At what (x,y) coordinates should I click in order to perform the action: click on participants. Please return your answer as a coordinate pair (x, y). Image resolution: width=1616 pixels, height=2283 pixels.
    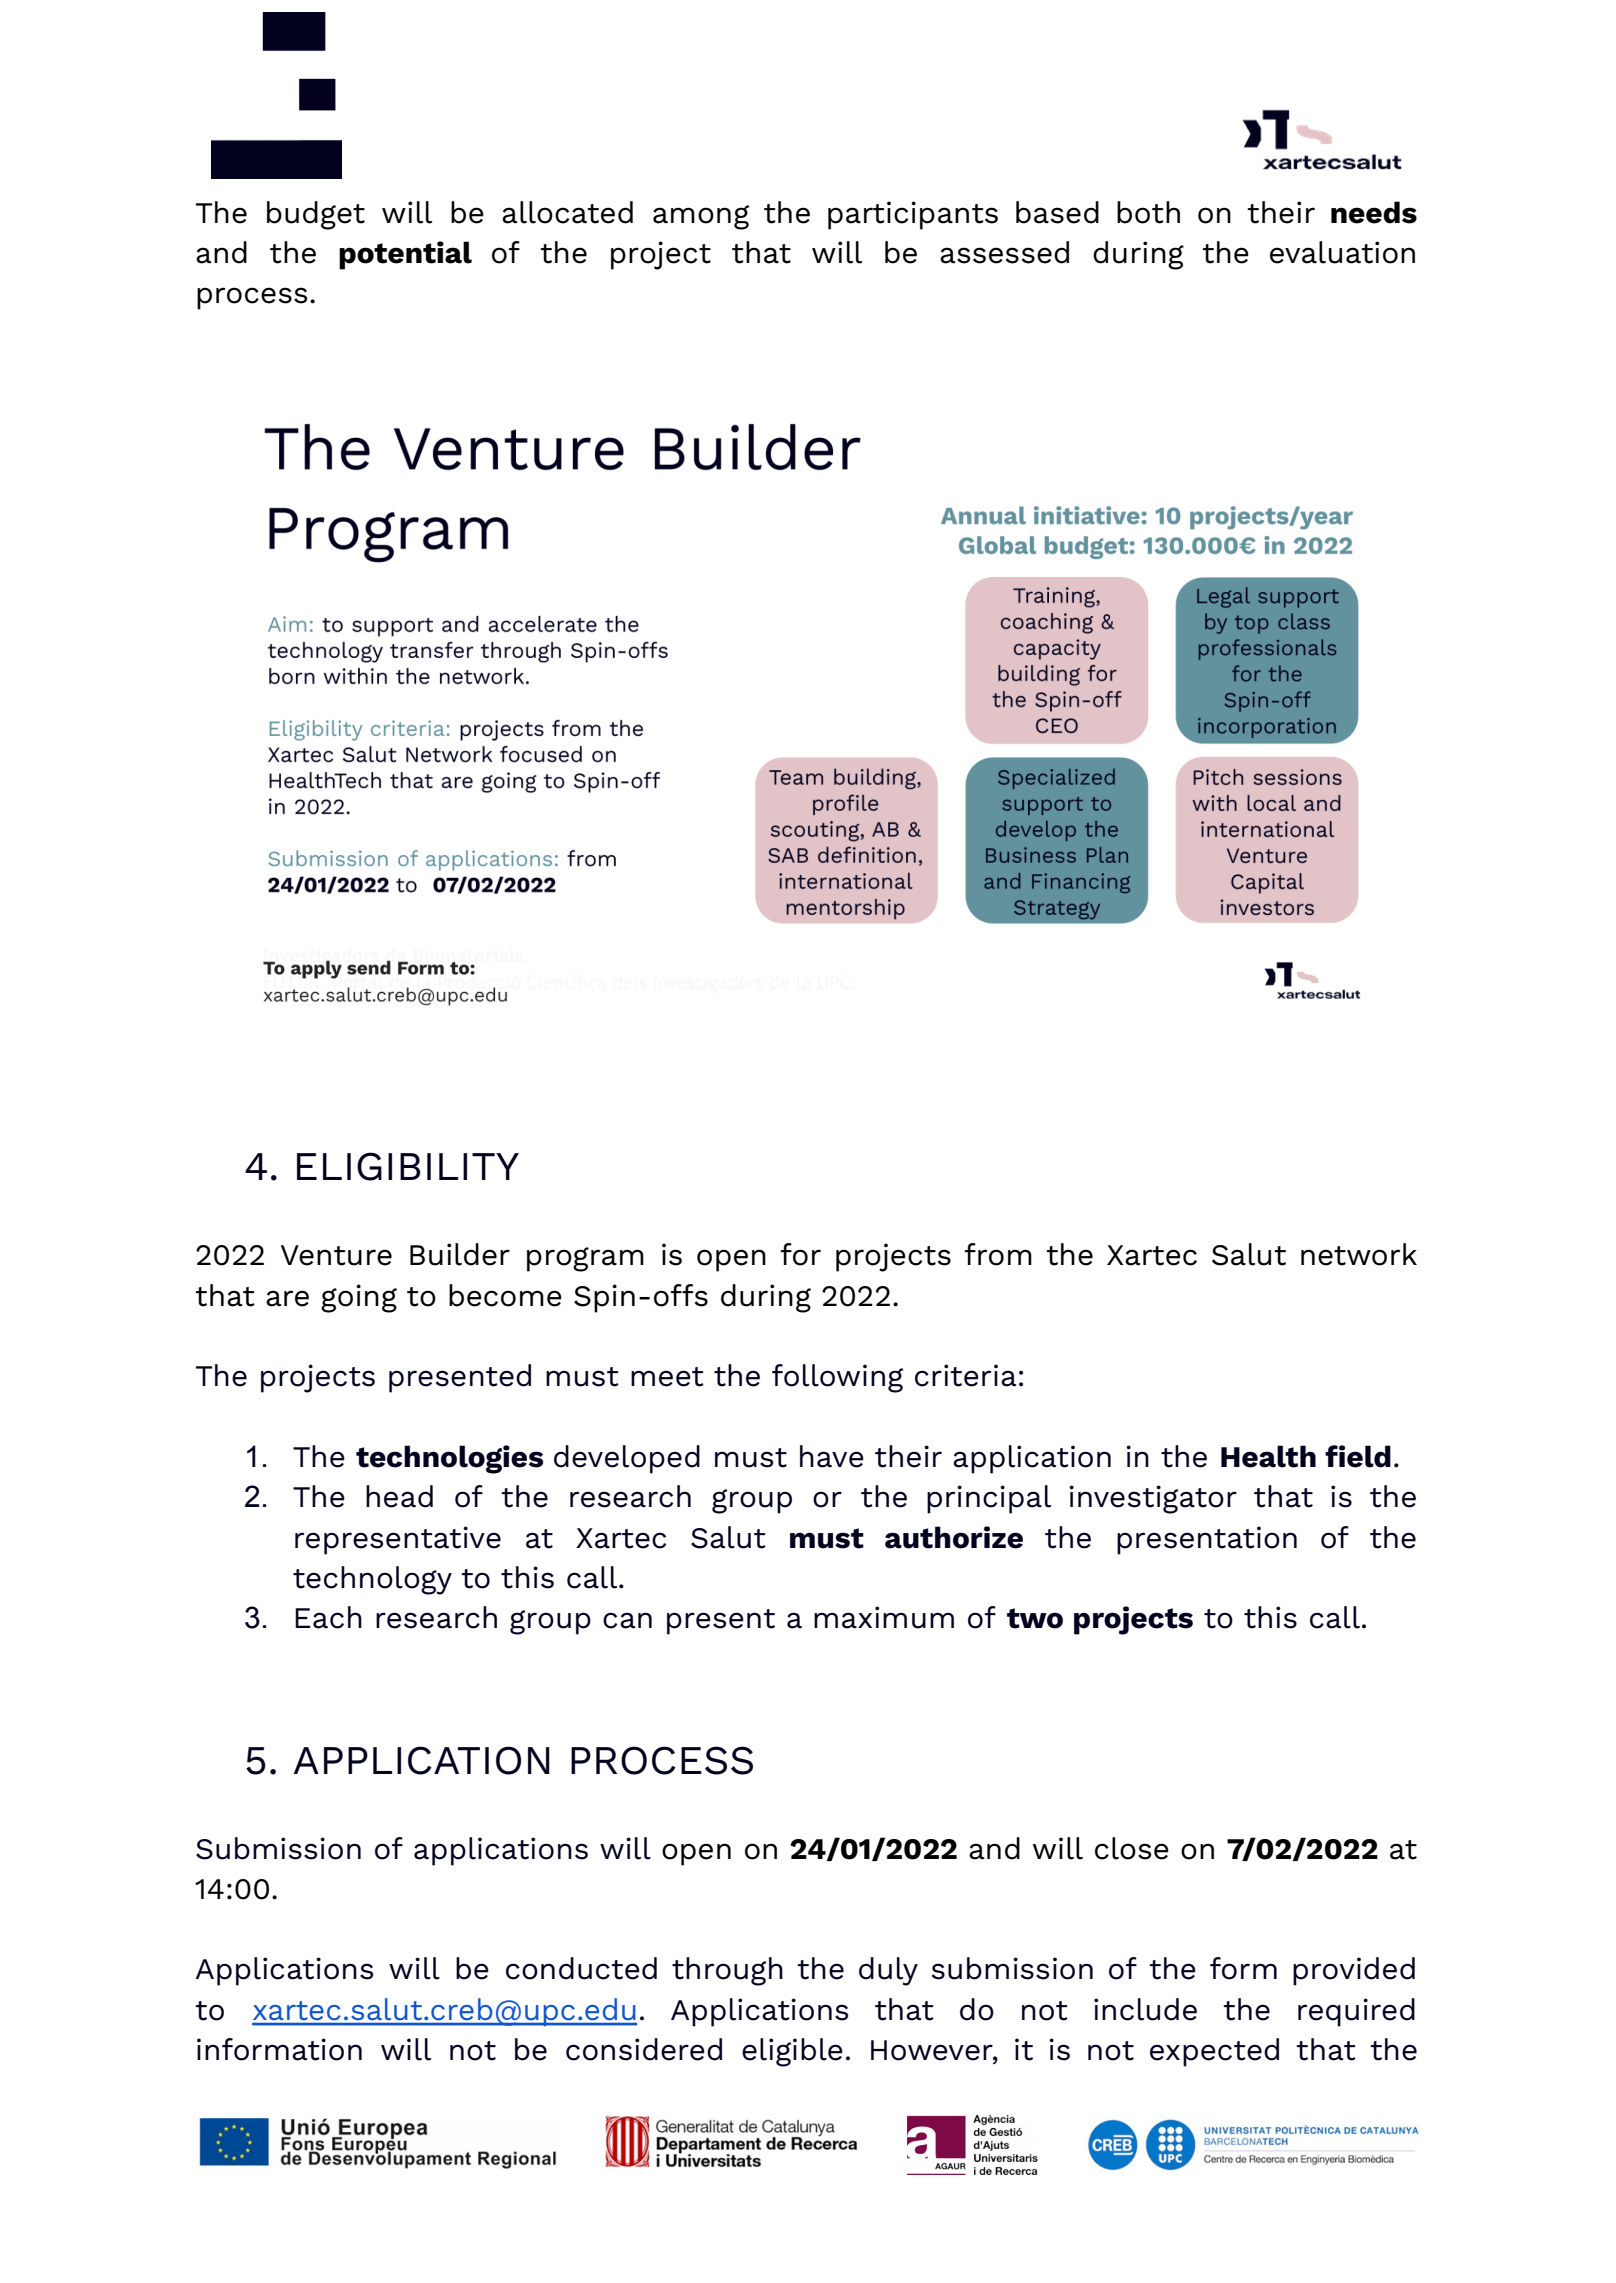
    Looking at the image, I should click on (913, 215).
